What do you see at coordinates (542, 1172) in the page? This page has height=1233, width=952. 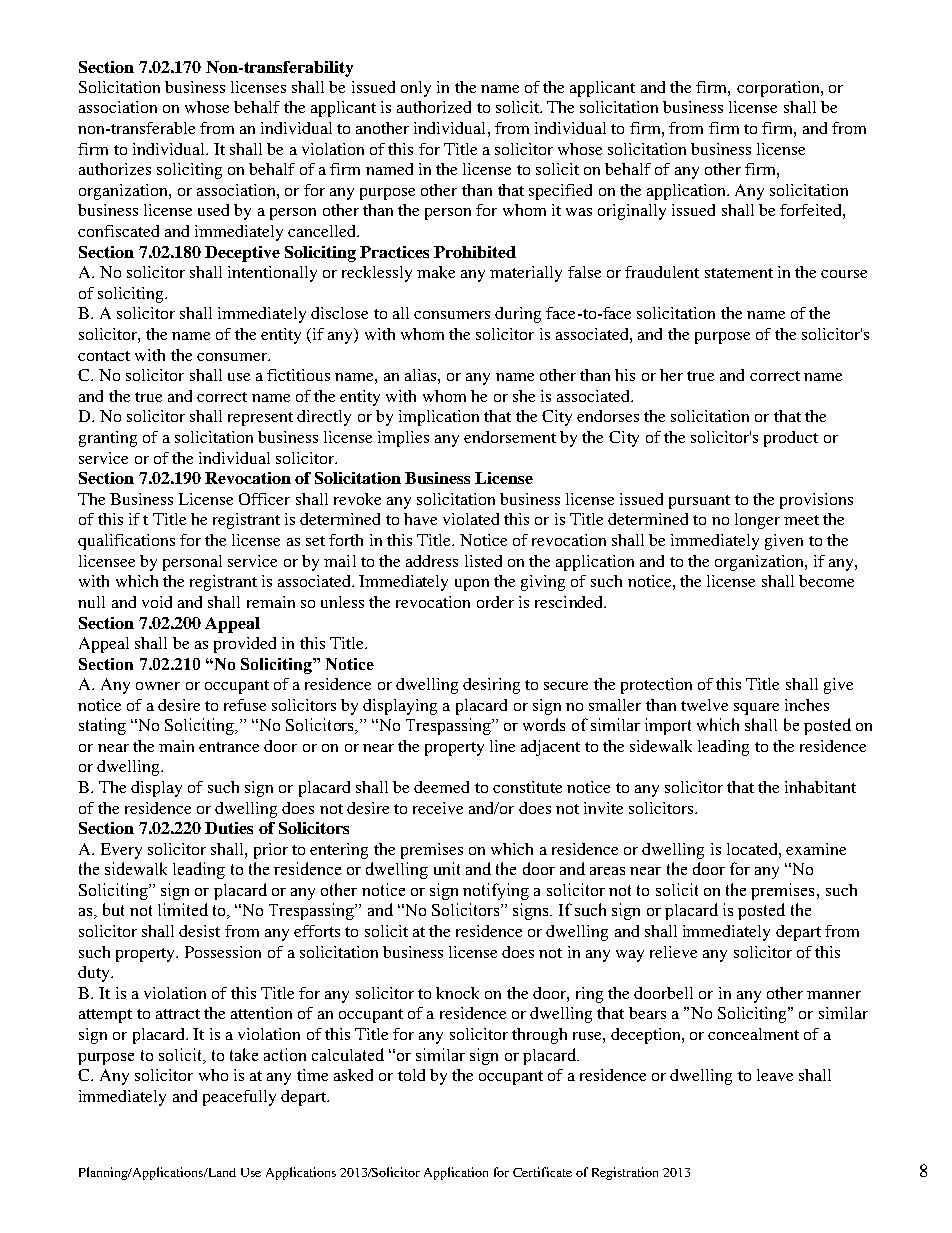 I see `Certificate` at bounding box center [542, 1172].
